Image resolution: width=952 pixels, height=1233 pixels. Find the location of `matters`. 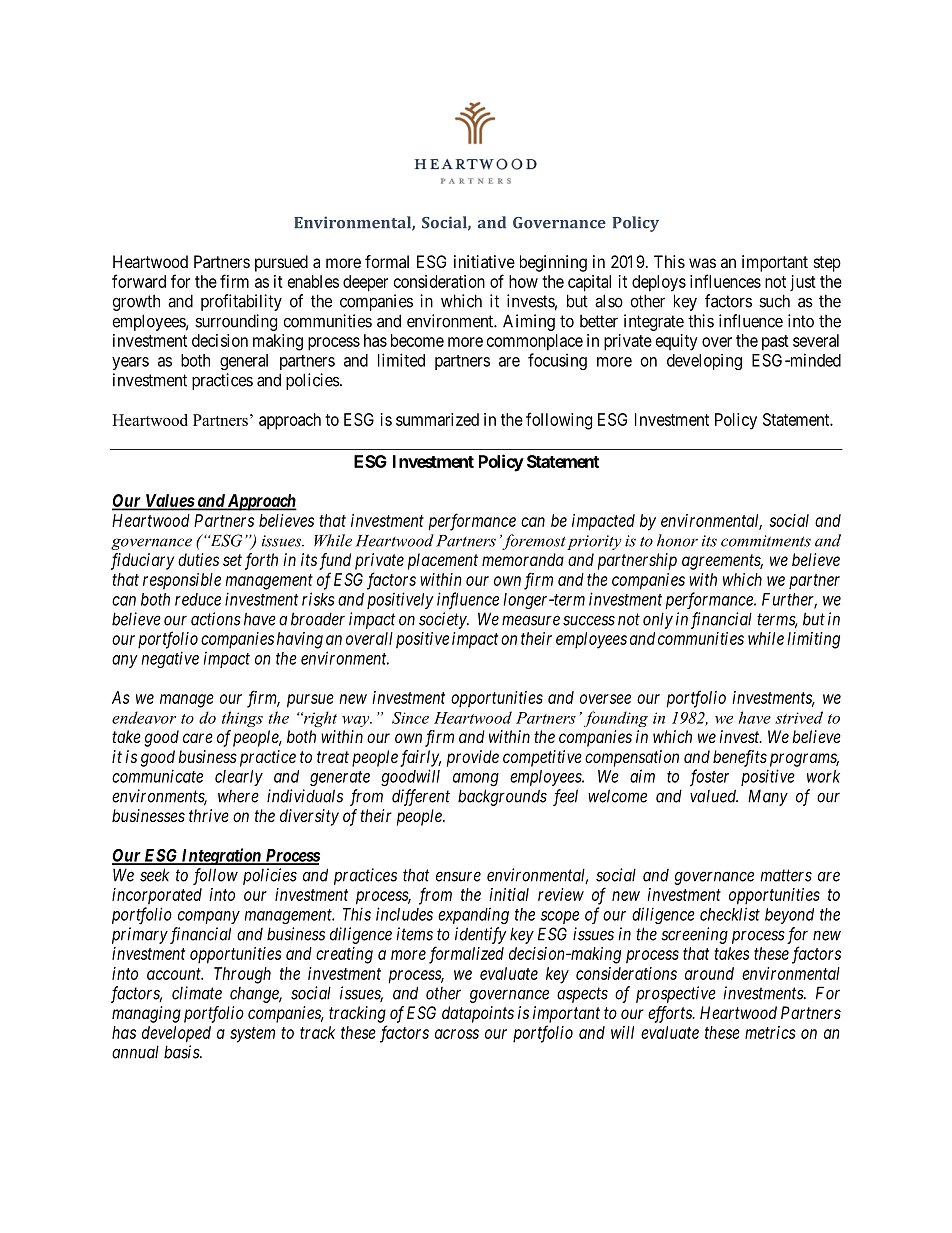

matters is located at coordinates (786, 875).
